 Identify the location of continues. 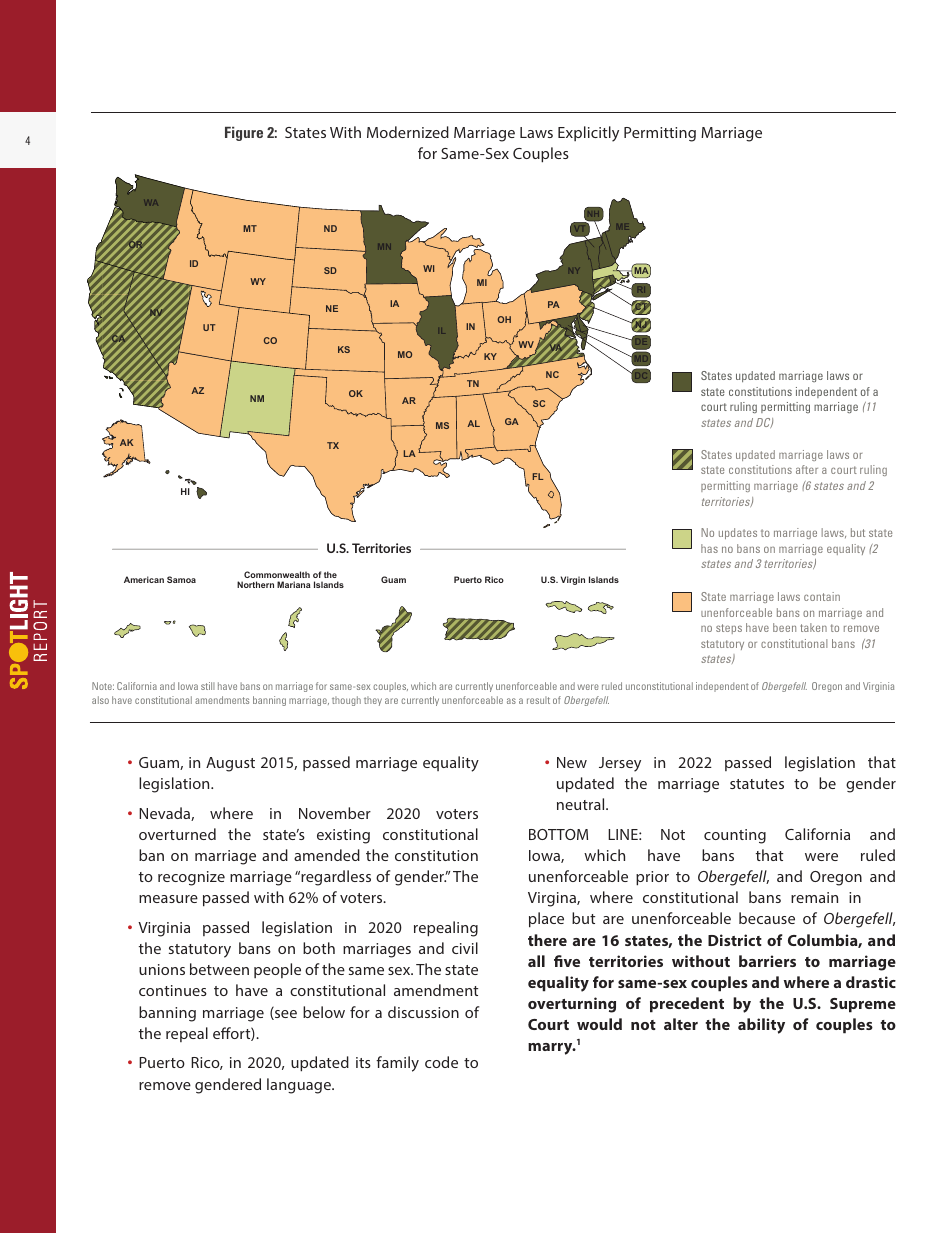
(173, 990).
